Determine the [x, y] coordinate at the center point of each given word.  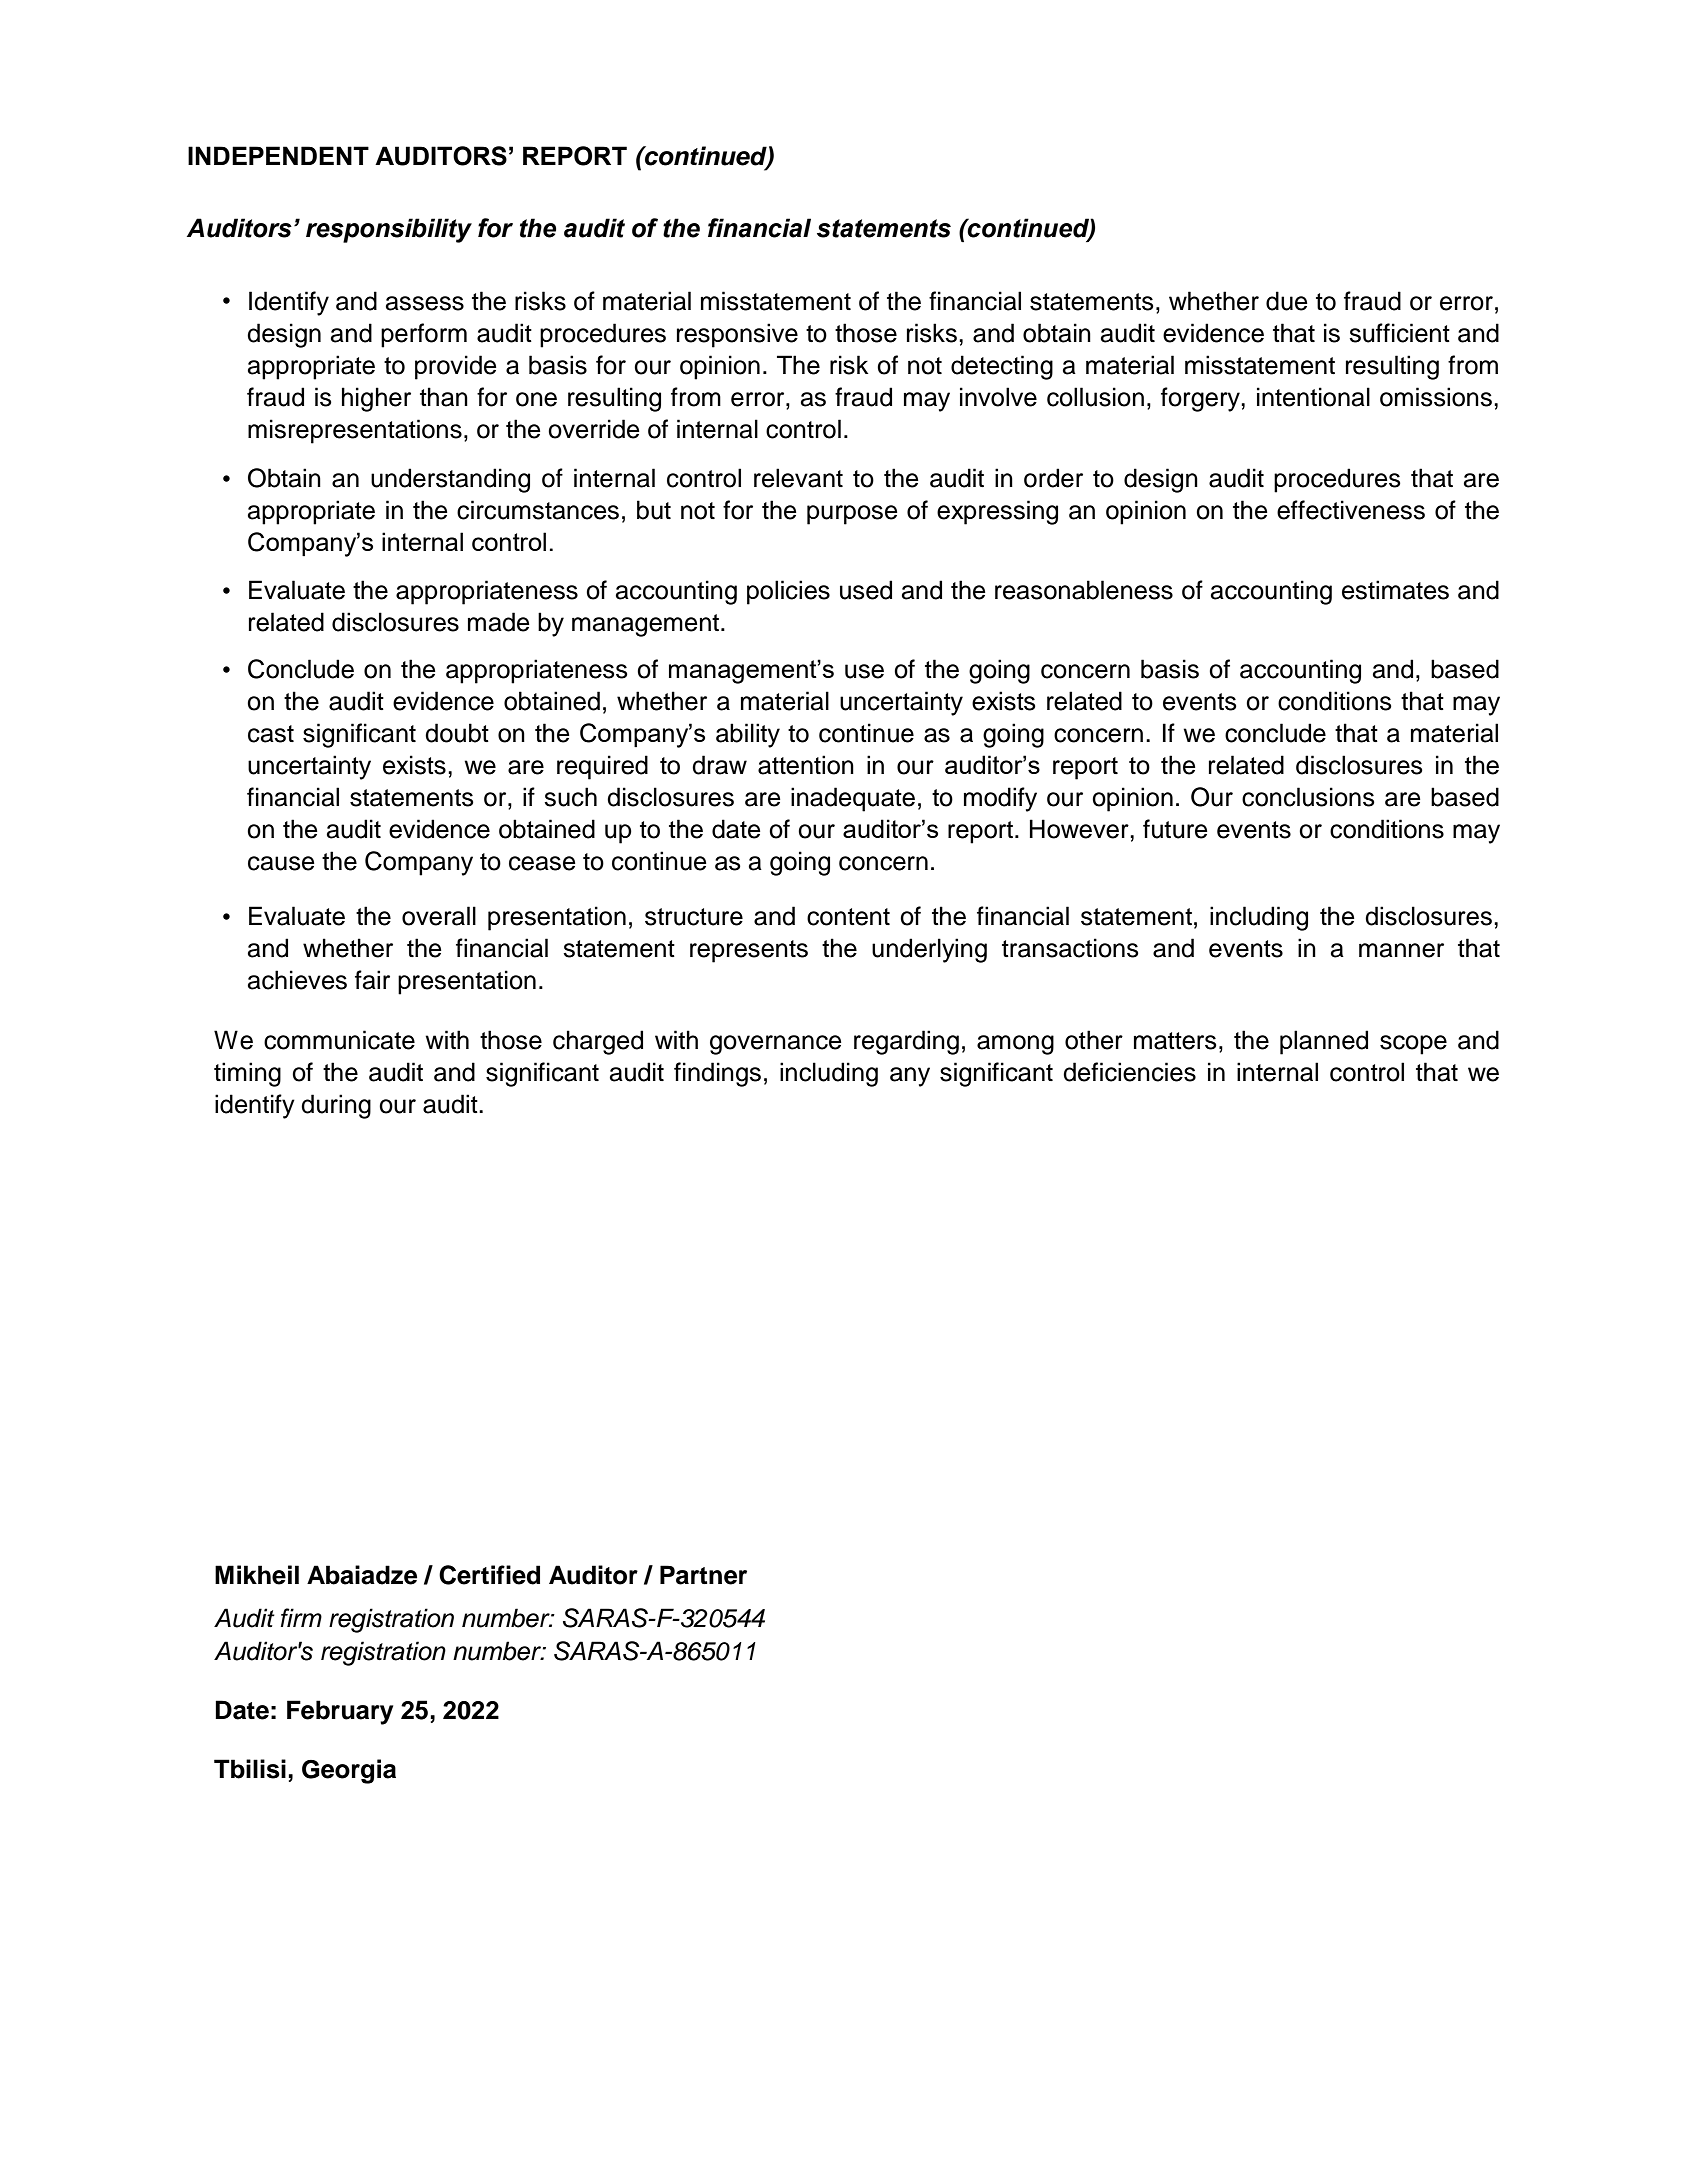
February [340, 1712]
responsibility [389, 230]
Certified [489, 1575]
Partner [703, 1575]
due [1287, 301]
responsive [737, 335]
